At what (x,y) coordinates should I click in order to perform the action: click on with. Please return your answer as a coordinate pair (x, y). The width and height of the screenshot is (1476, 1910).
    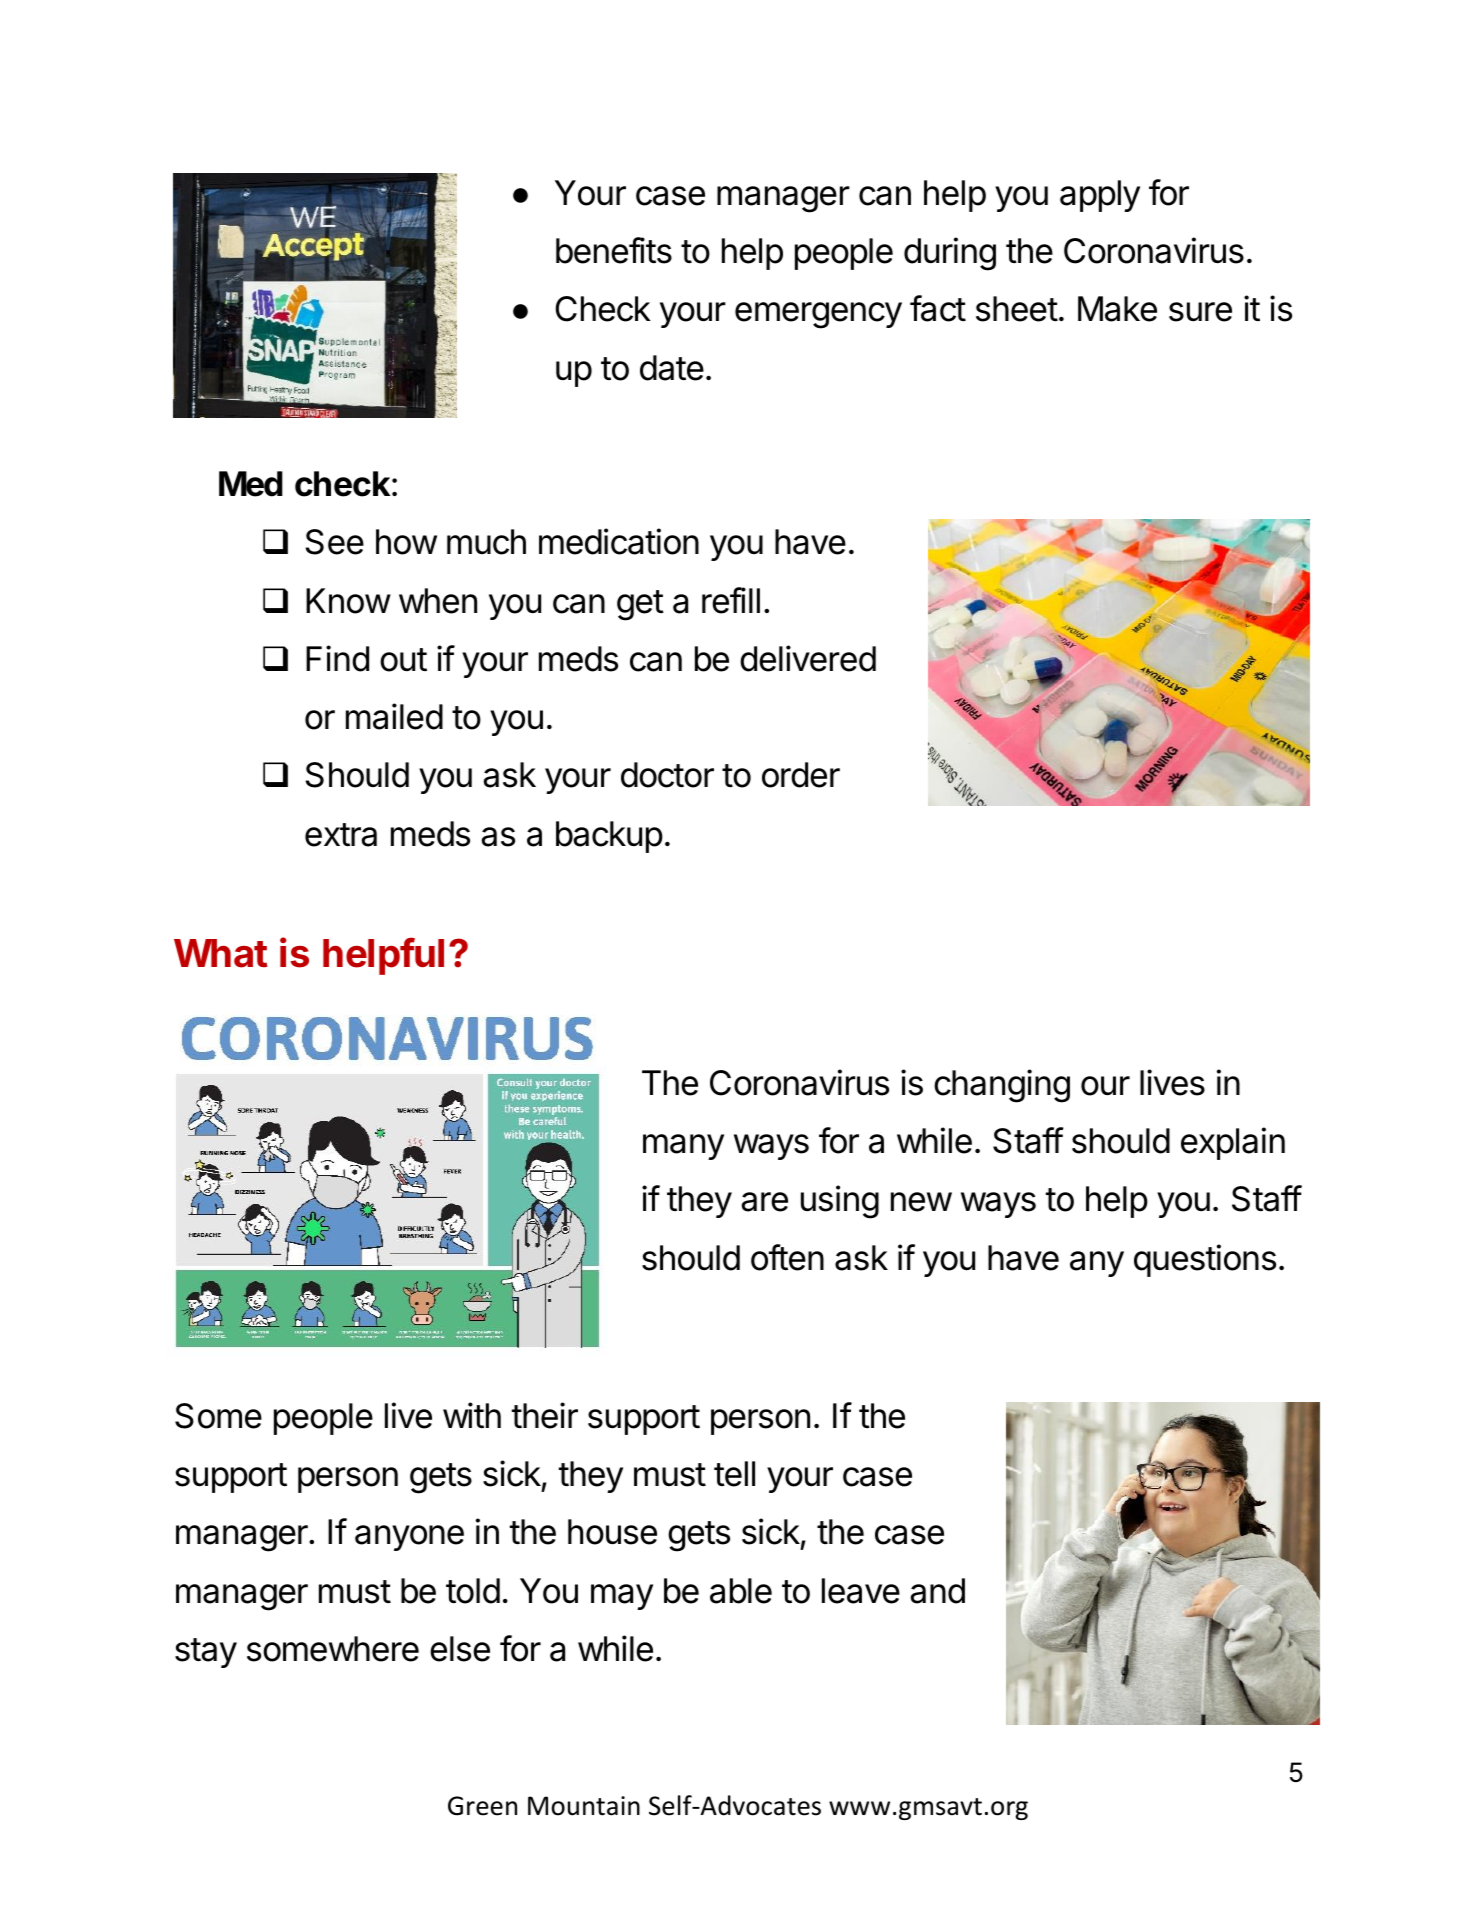
    Looking at the image, I should click on (472, 1415).
